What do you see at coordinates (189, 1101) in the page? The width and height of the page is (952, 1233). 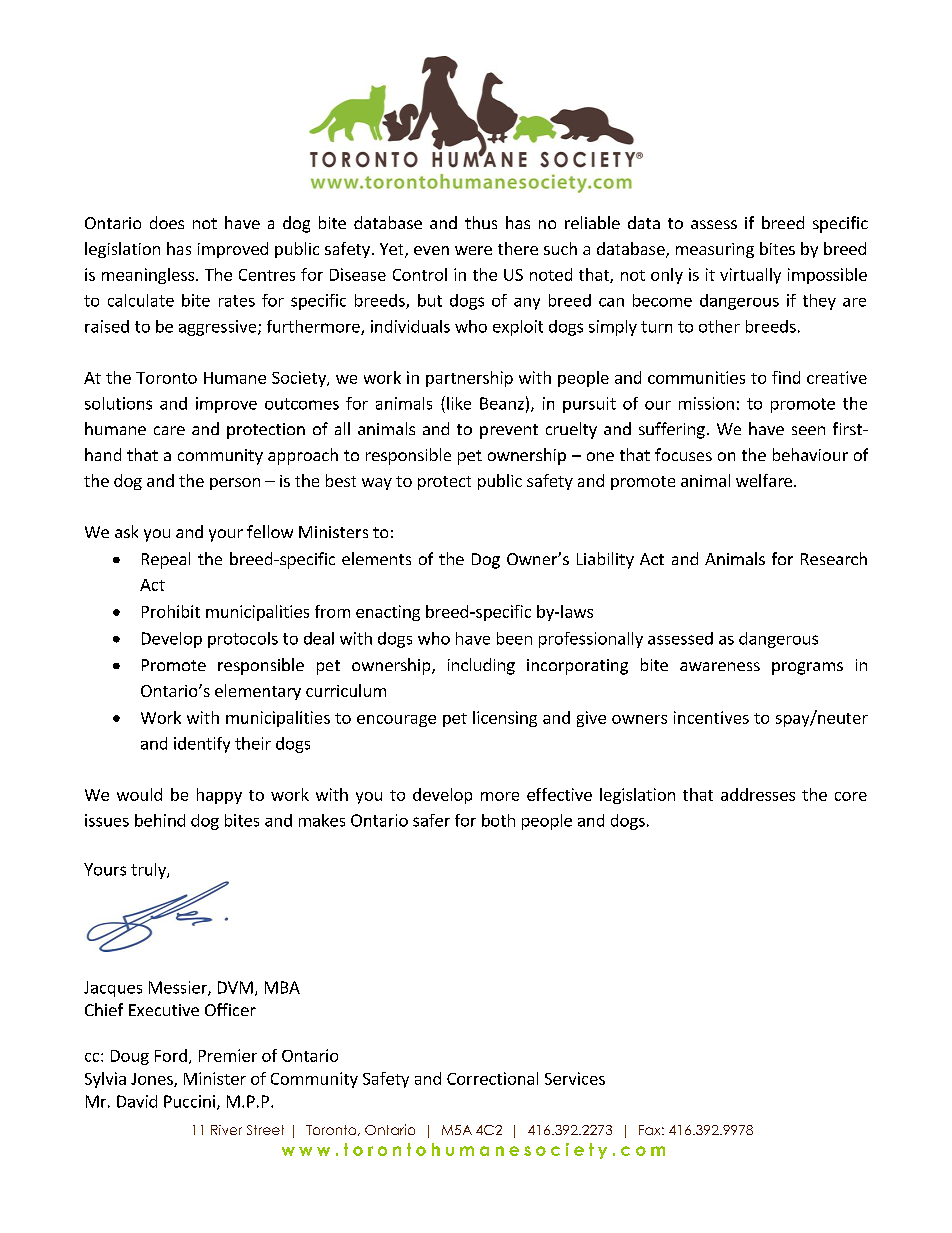 I see `Puccini` at bounding box center [189, 1101].
